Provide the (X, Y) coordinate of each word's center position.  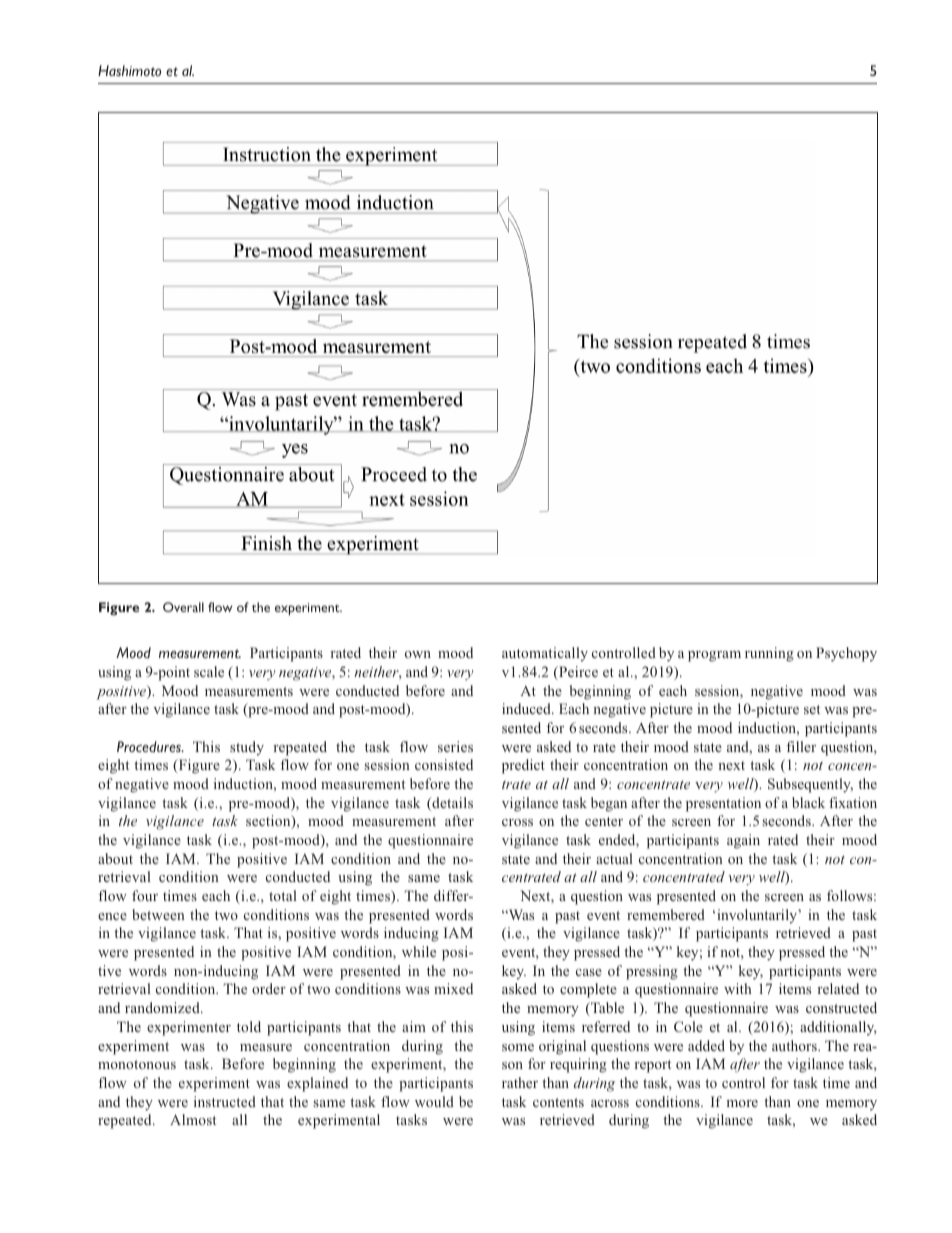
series (455, 746)
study (247, 748)
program (714, 656)
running (769, 654)
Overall (183, 607)
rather (520, 1082)
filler (801, 746)
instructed (225, 1101)
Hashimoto (129, 70)
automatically (545, 654)
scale (209, 671)
